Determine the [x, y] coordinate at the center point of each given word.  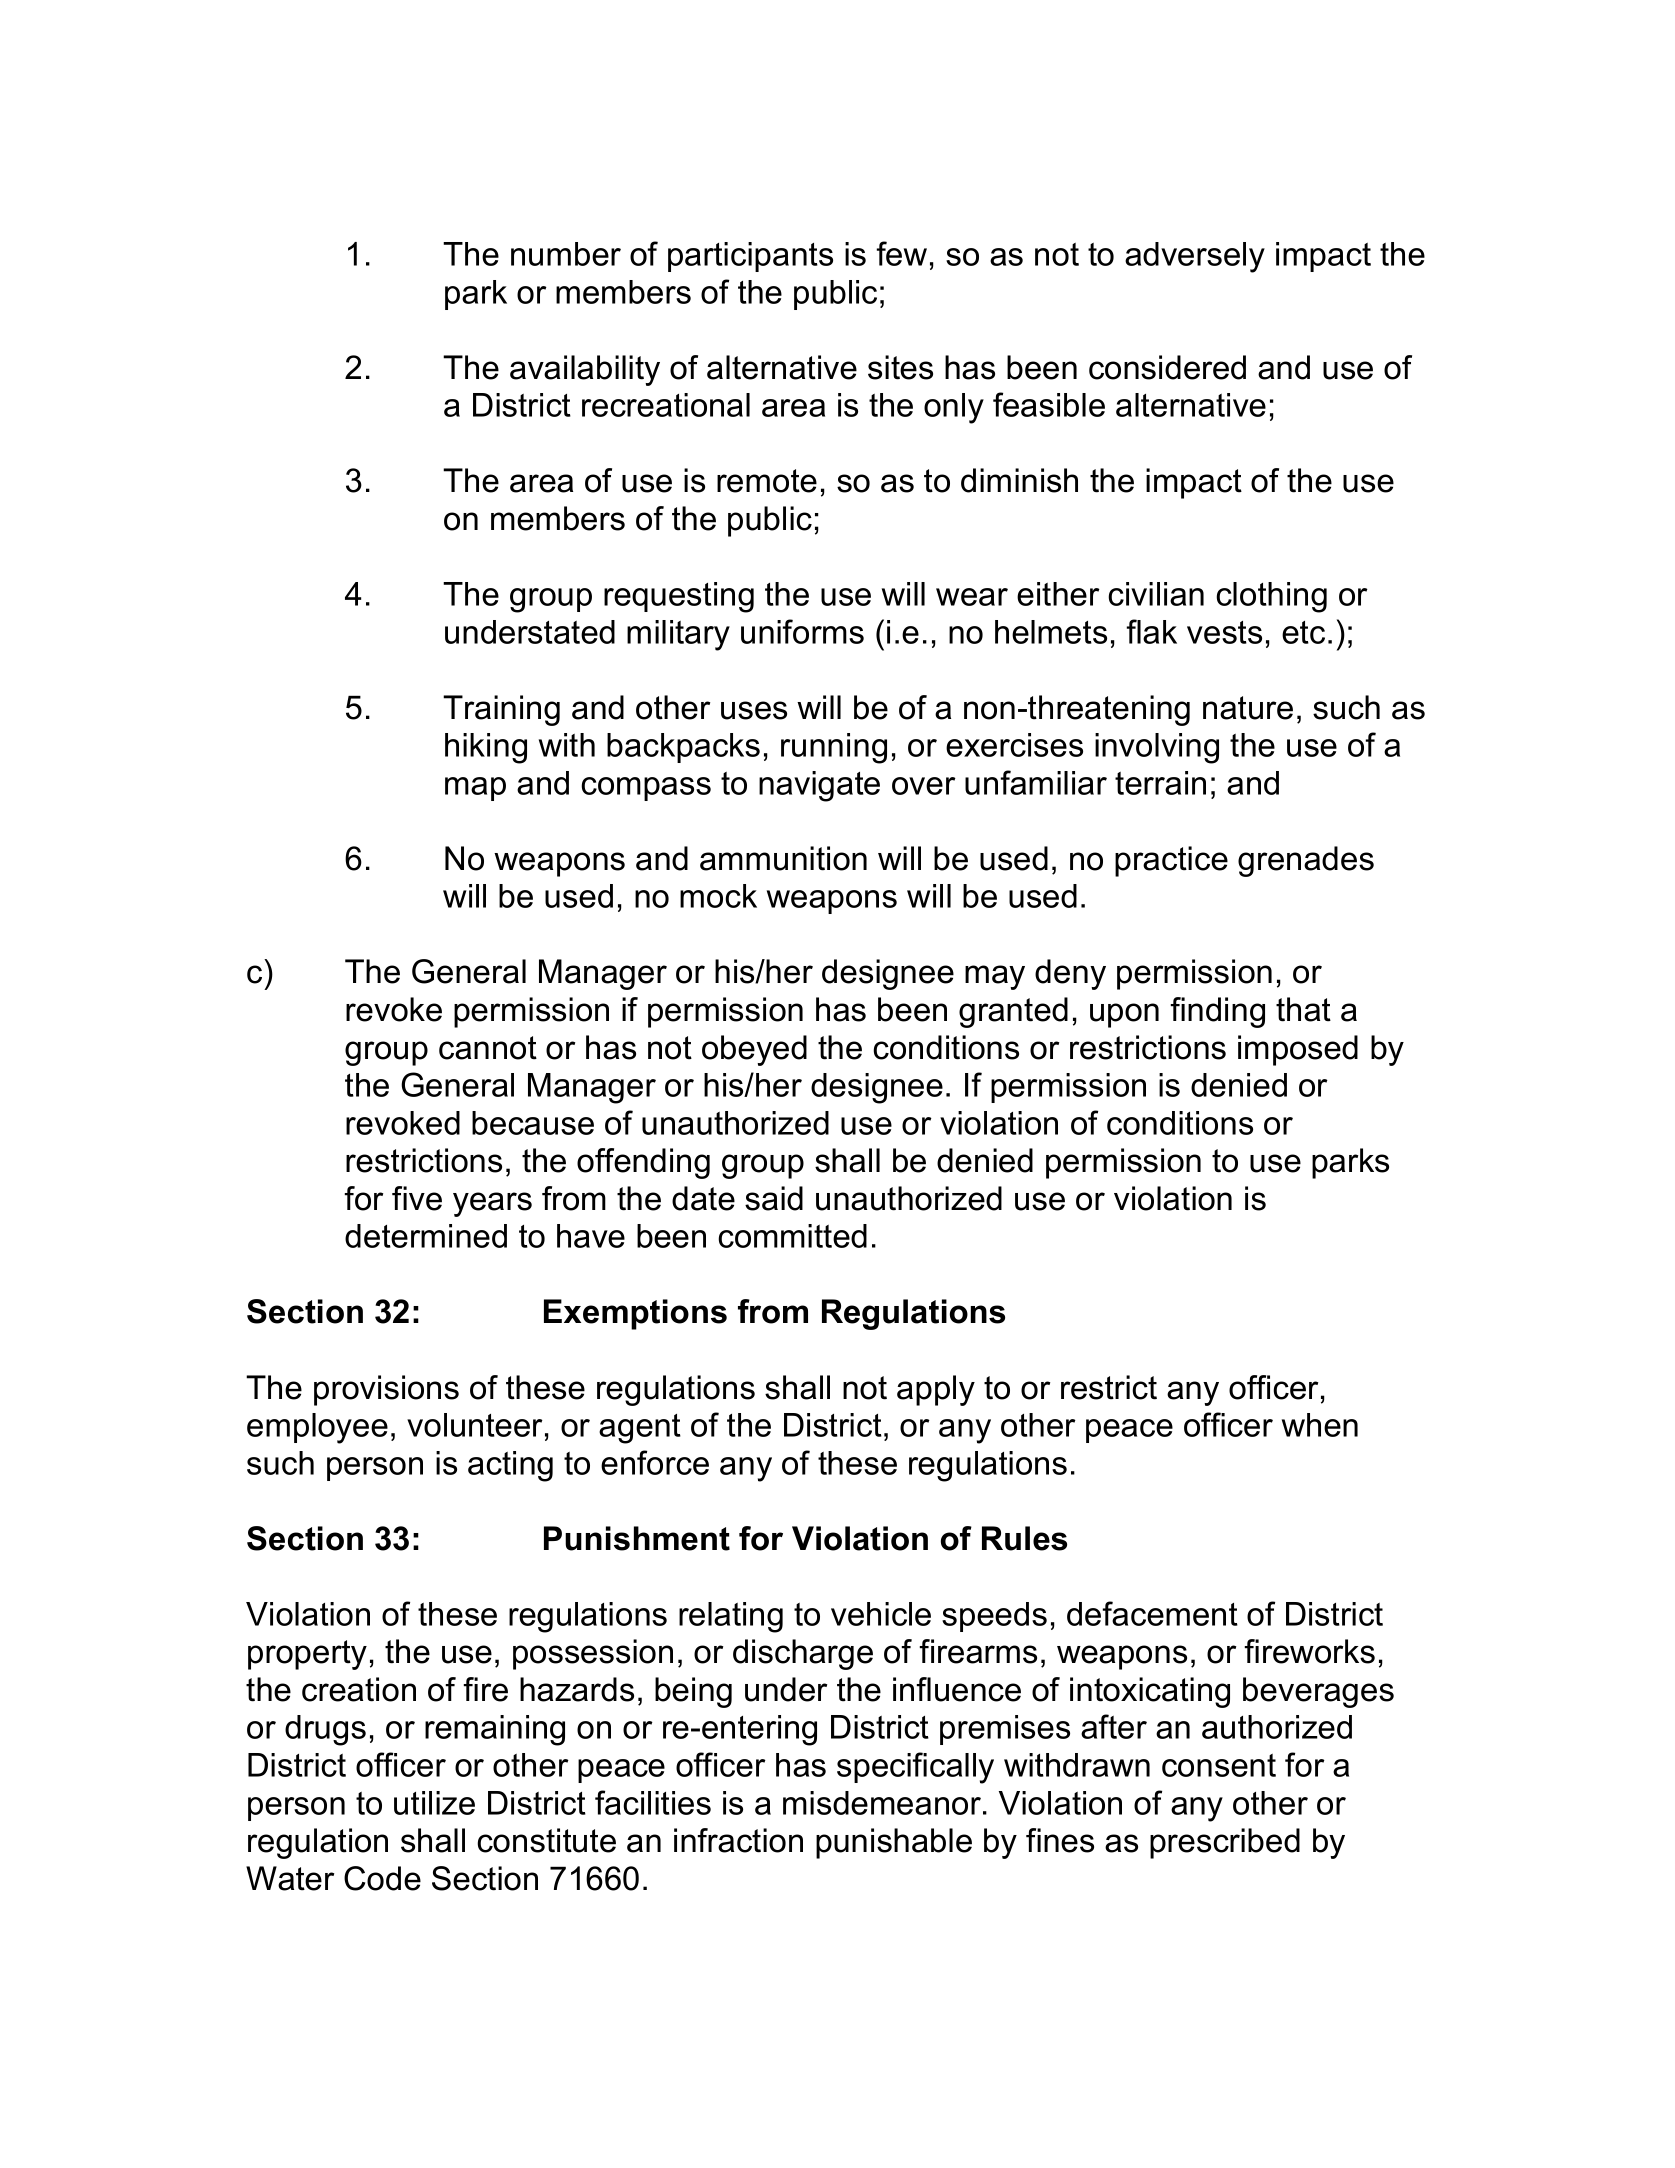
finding [1217, 1012]
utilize [434, 1803]
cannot [488, 1048]
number [566, 254]
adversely [1195, 257]
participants [750, 257]
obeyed [754, 1050]
